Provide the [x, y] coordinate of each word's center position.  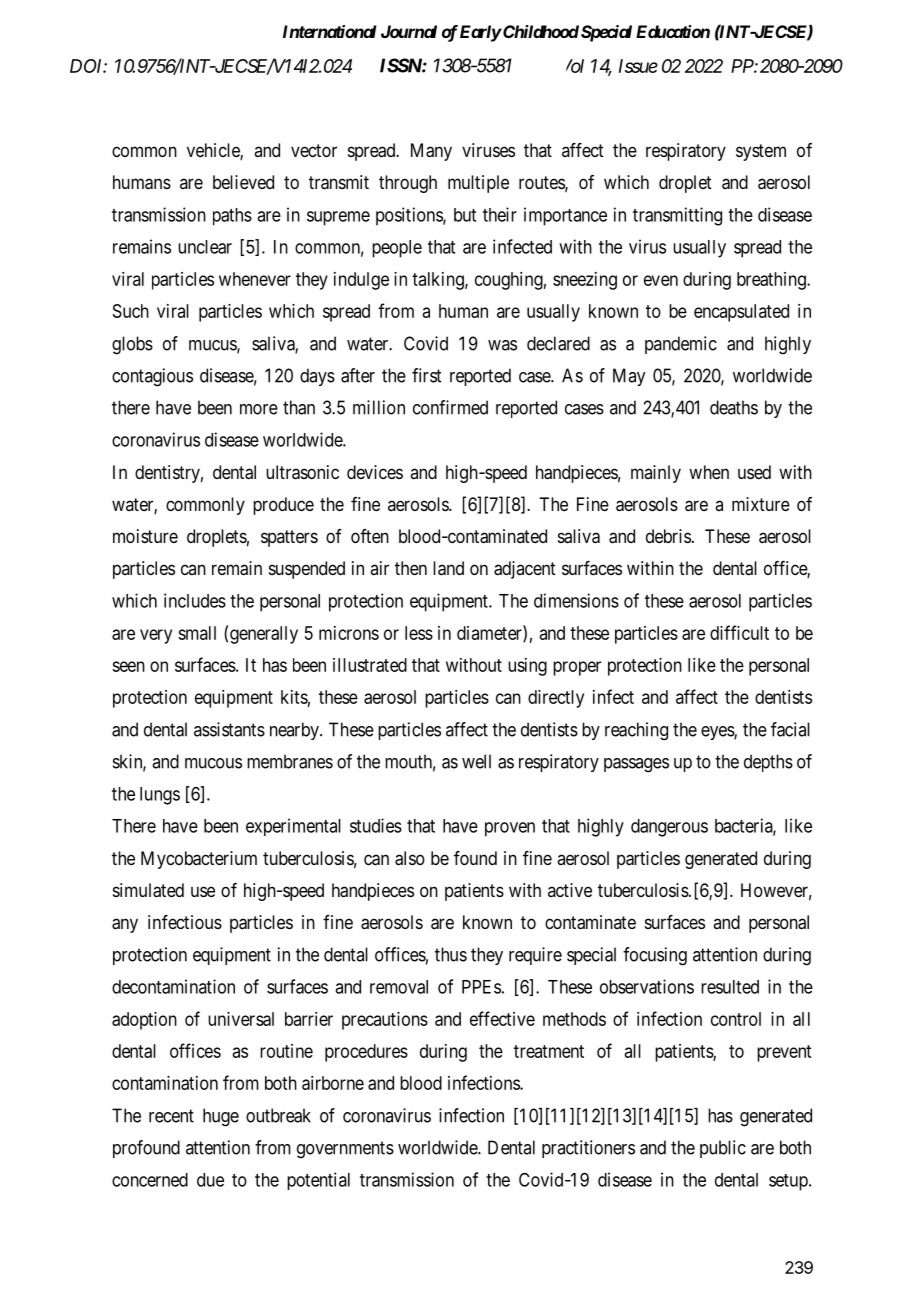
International [330, 31]
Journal [409, 31]
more [259, 409]
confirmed [450, 407]
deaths [734, 407]
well [476, 761]
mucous [213, 763]
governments [345, 1150]
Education [673, 31]
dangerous [669, 828]
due [210, 1180]
